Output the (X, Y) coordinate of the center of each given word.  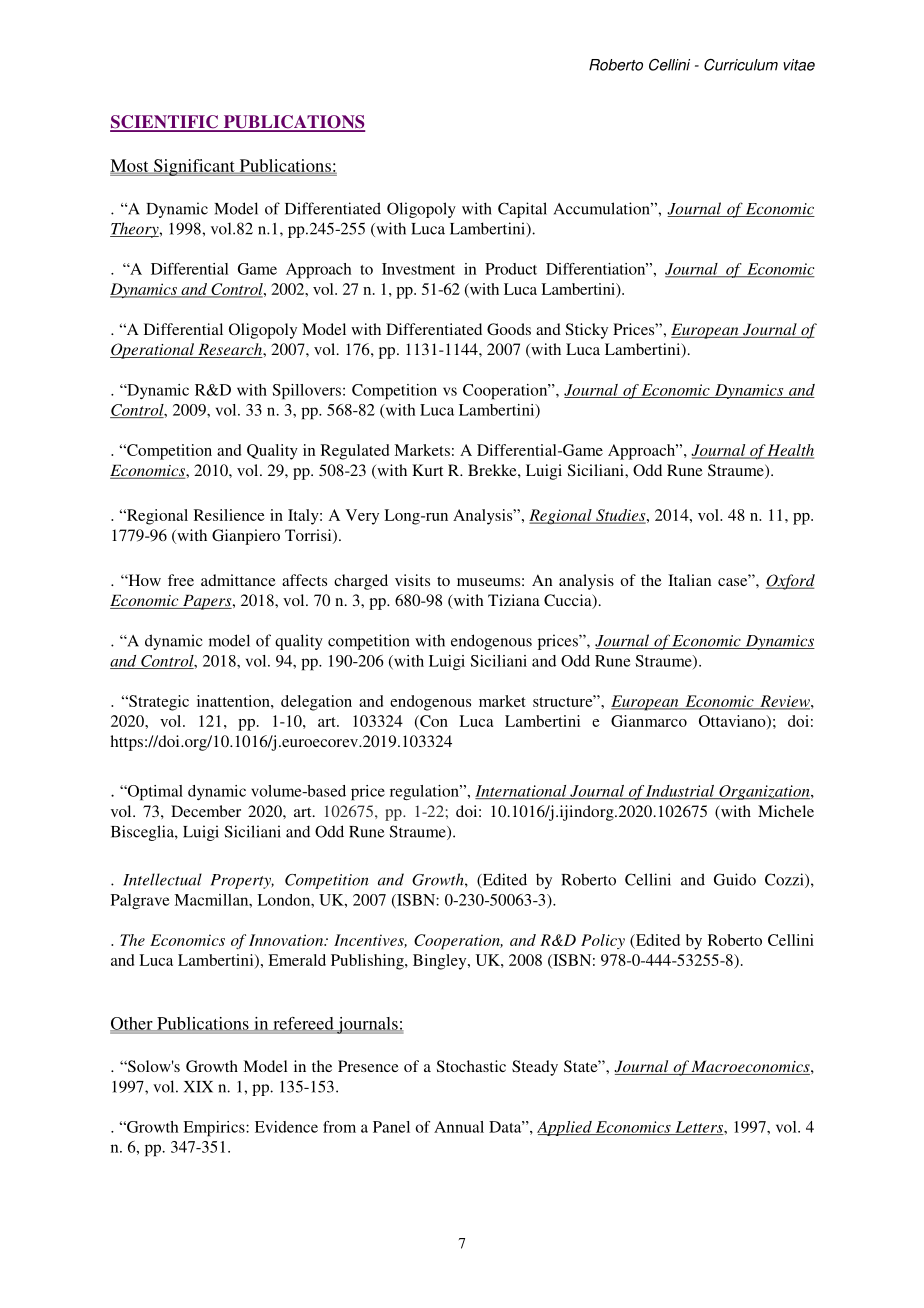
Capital (522, 210)
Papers (207, 602)
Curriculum (741, 65)
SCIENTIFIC (165, 123)
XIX (198, 1087)
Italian (690, 580)
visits (412, 580)
